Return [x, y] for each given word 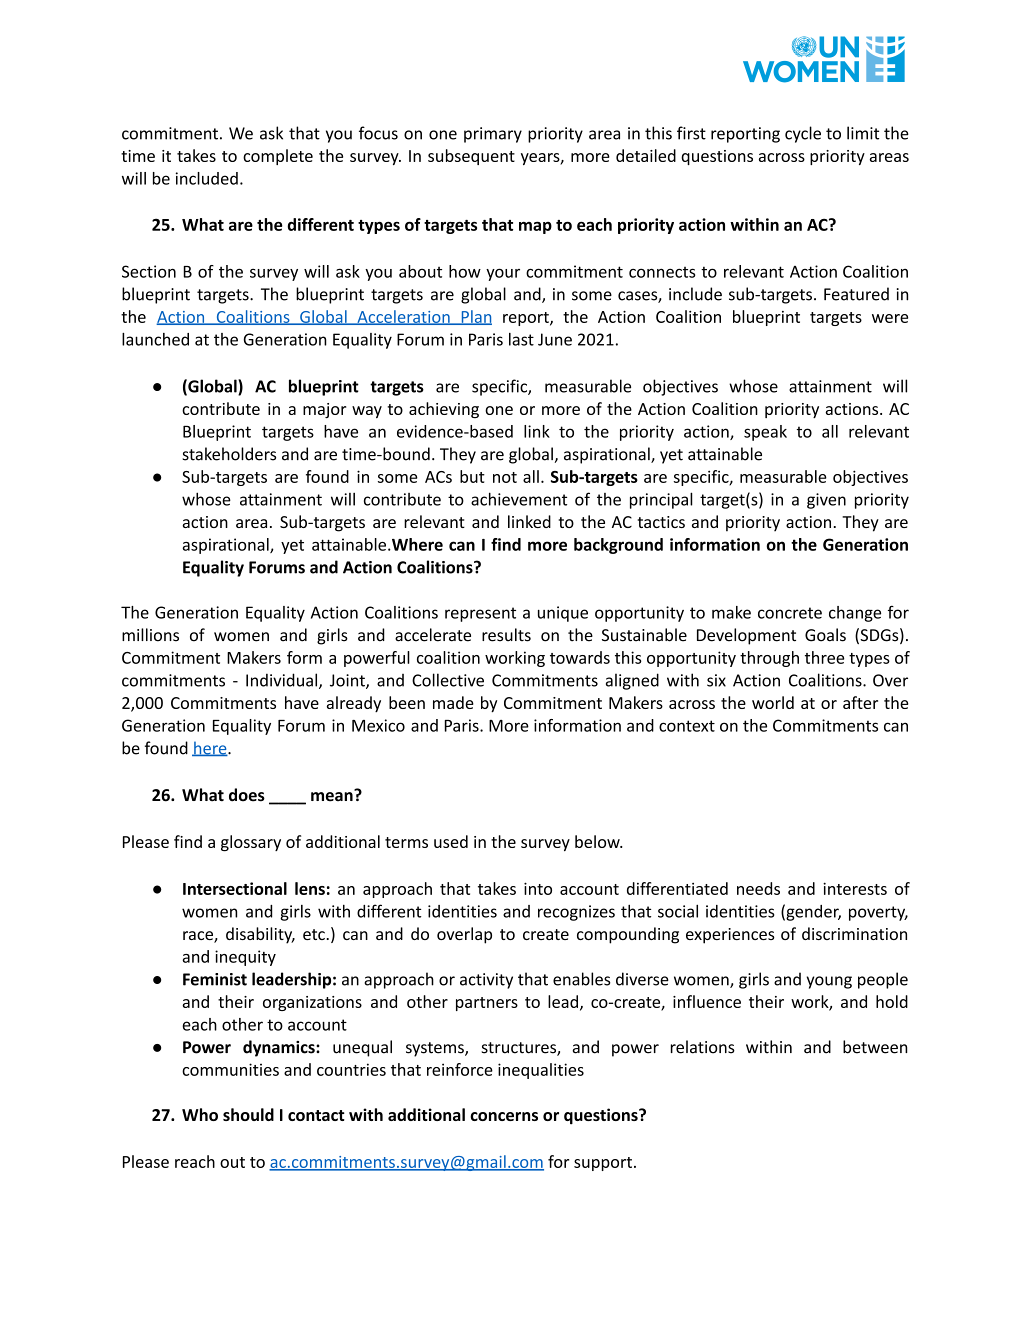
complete [278, 157]
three [824, 657]
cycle [803, 134]
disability [260, 935]
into [538, 888]
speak [765, 433]
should [248, 1114]
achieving [444, 410]
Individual [283, 681]
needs [758, 888]
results [506, 635]
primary [493, 135]
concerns [504, 1116]
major [324, 411]
